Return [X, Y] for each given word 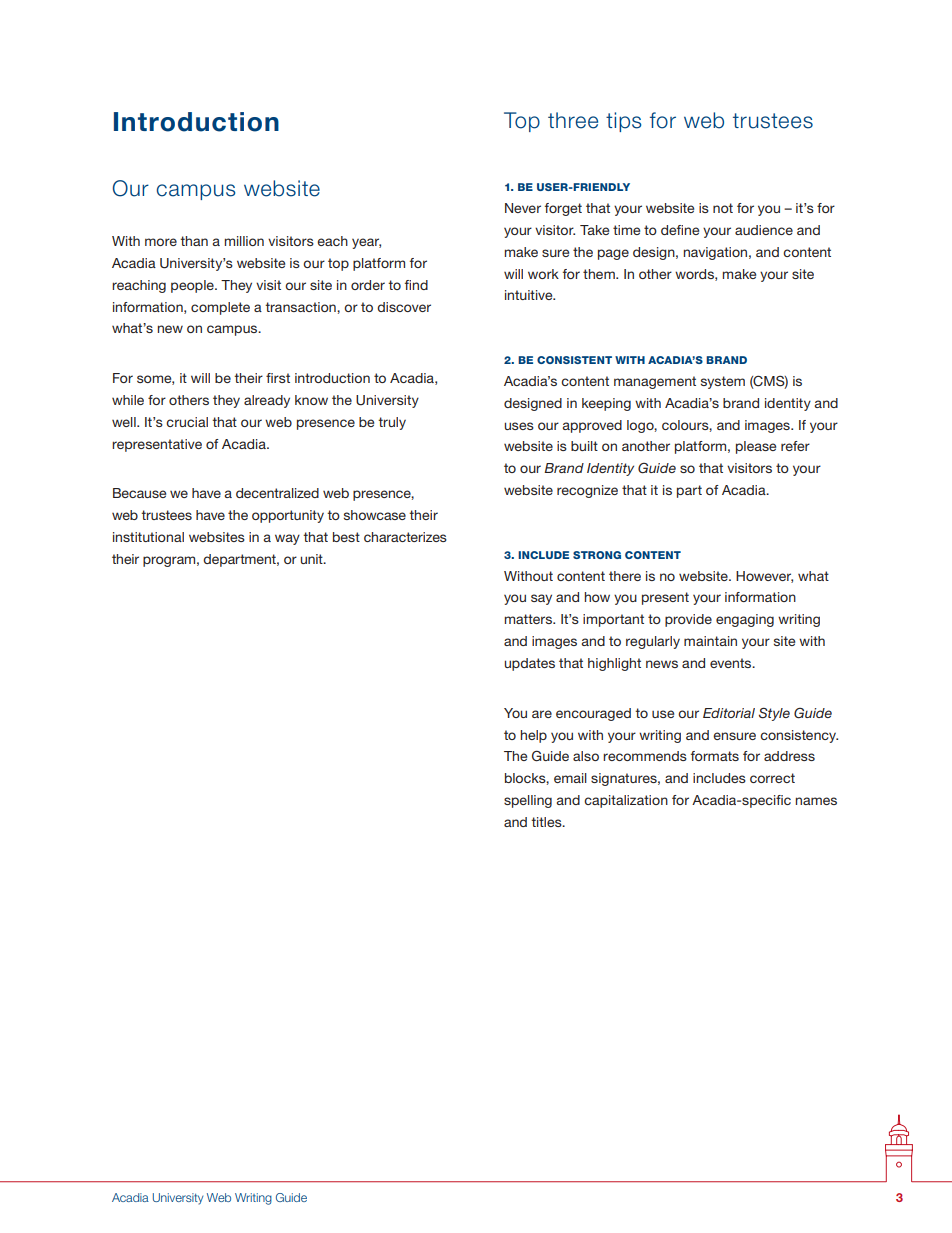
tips [623, 122]
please [756, 447]
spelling [528, 801]
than [194, 241]
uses [519, 426]
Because [139, 493]
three [573, 120]
